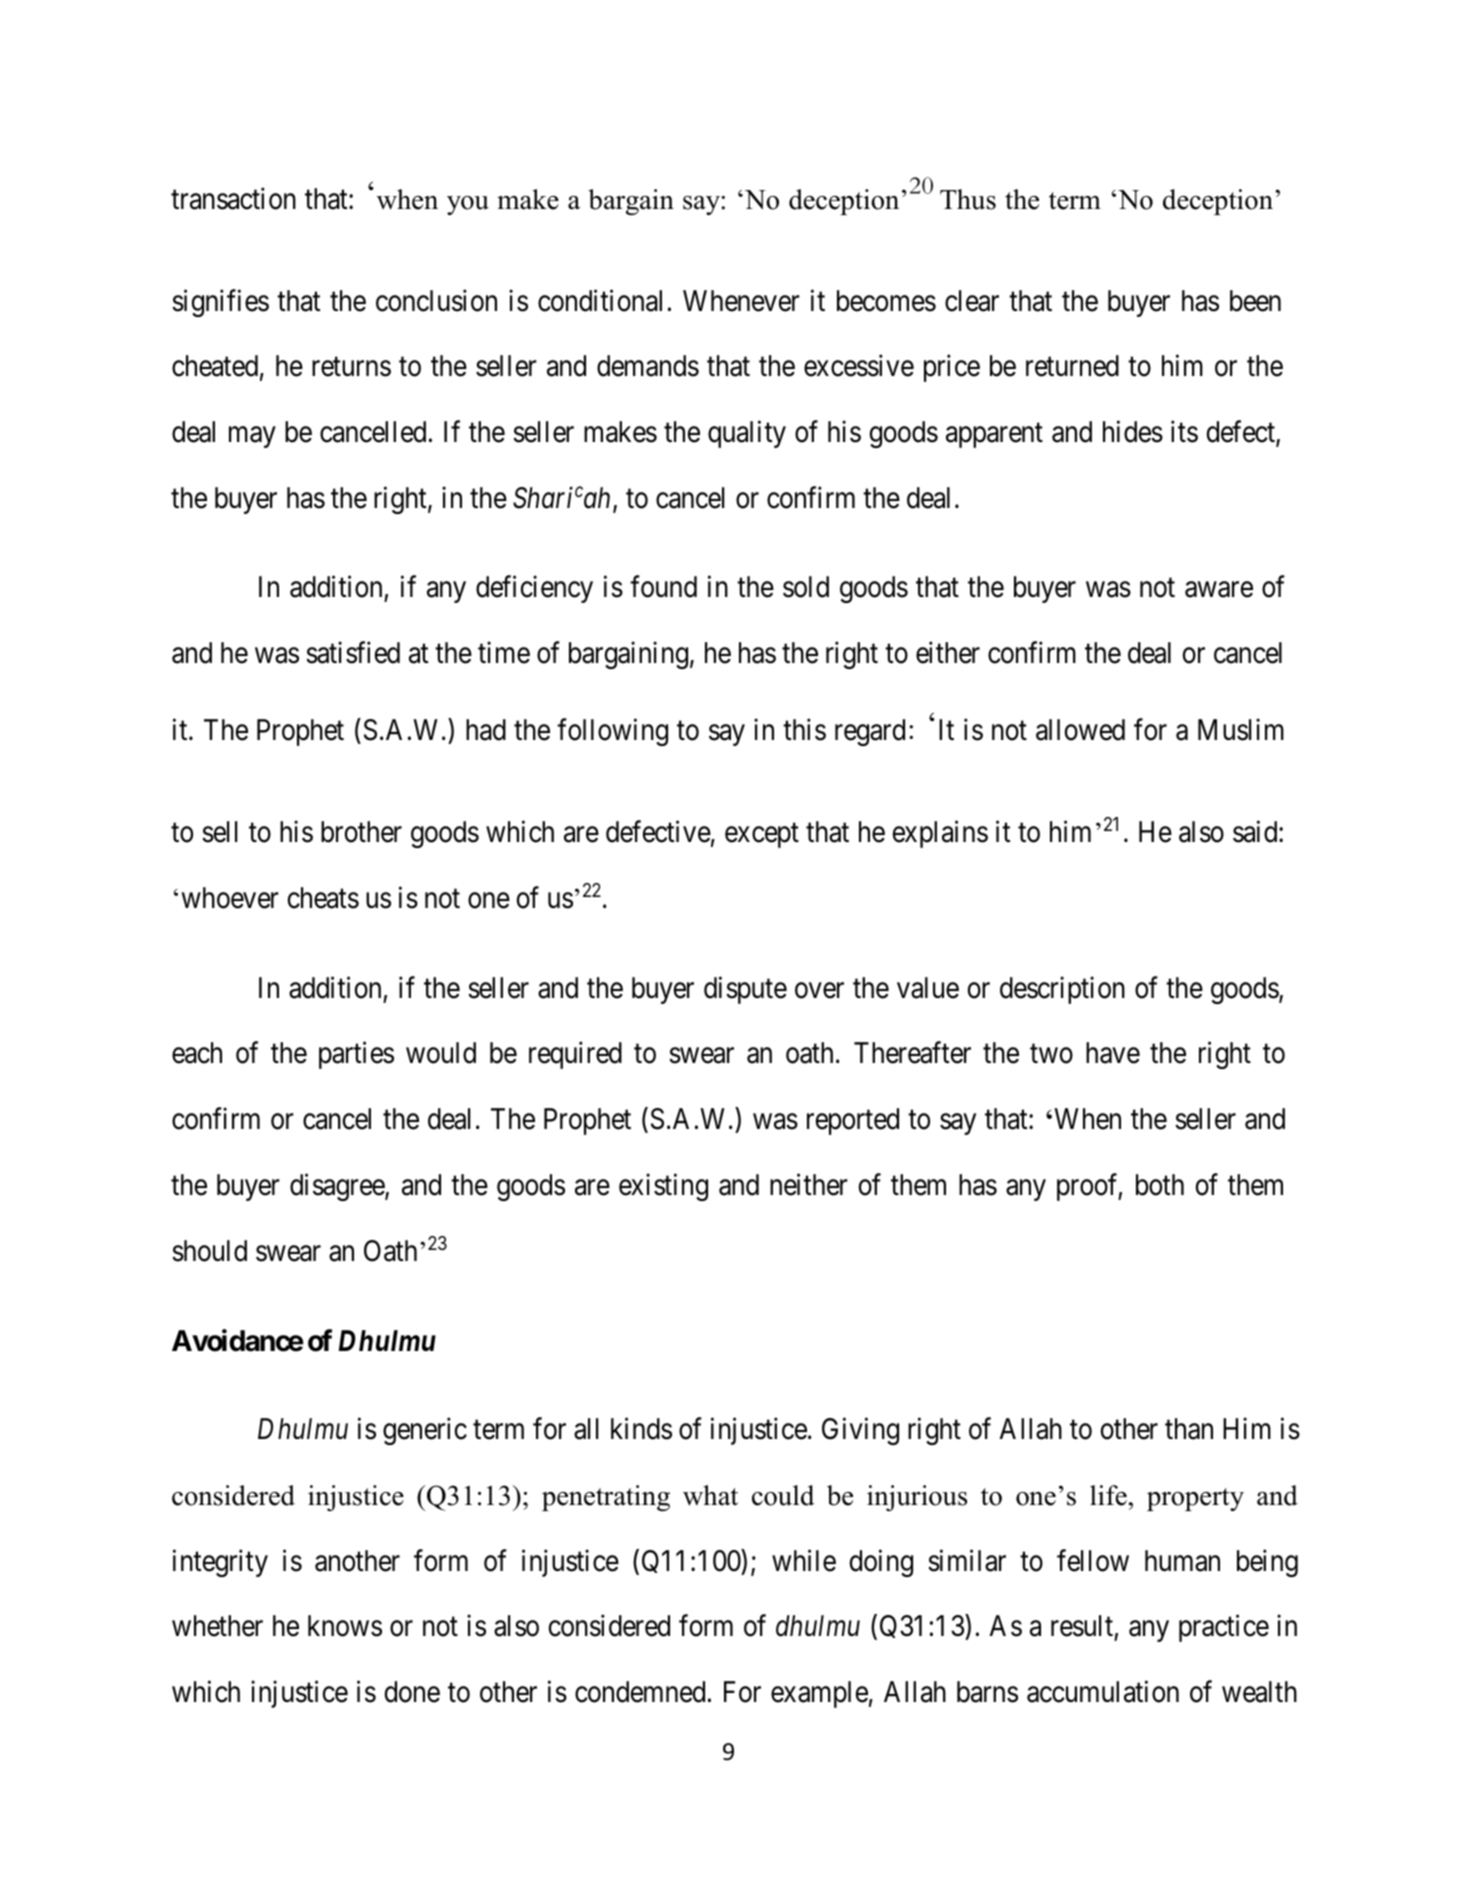  I want to click on existing, so click(663, 1187).
